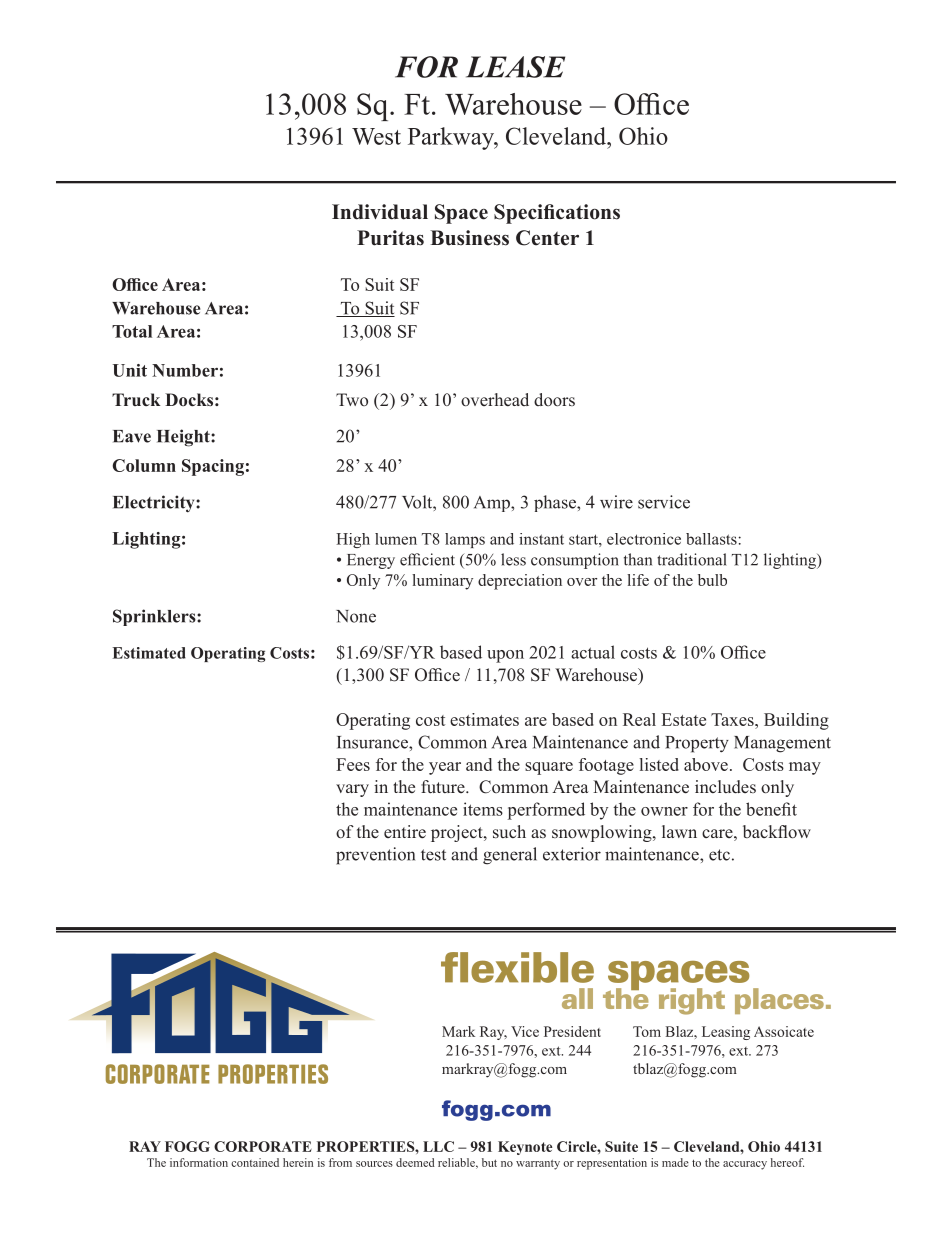  I want to click on Estimated, so click(149, 653).
